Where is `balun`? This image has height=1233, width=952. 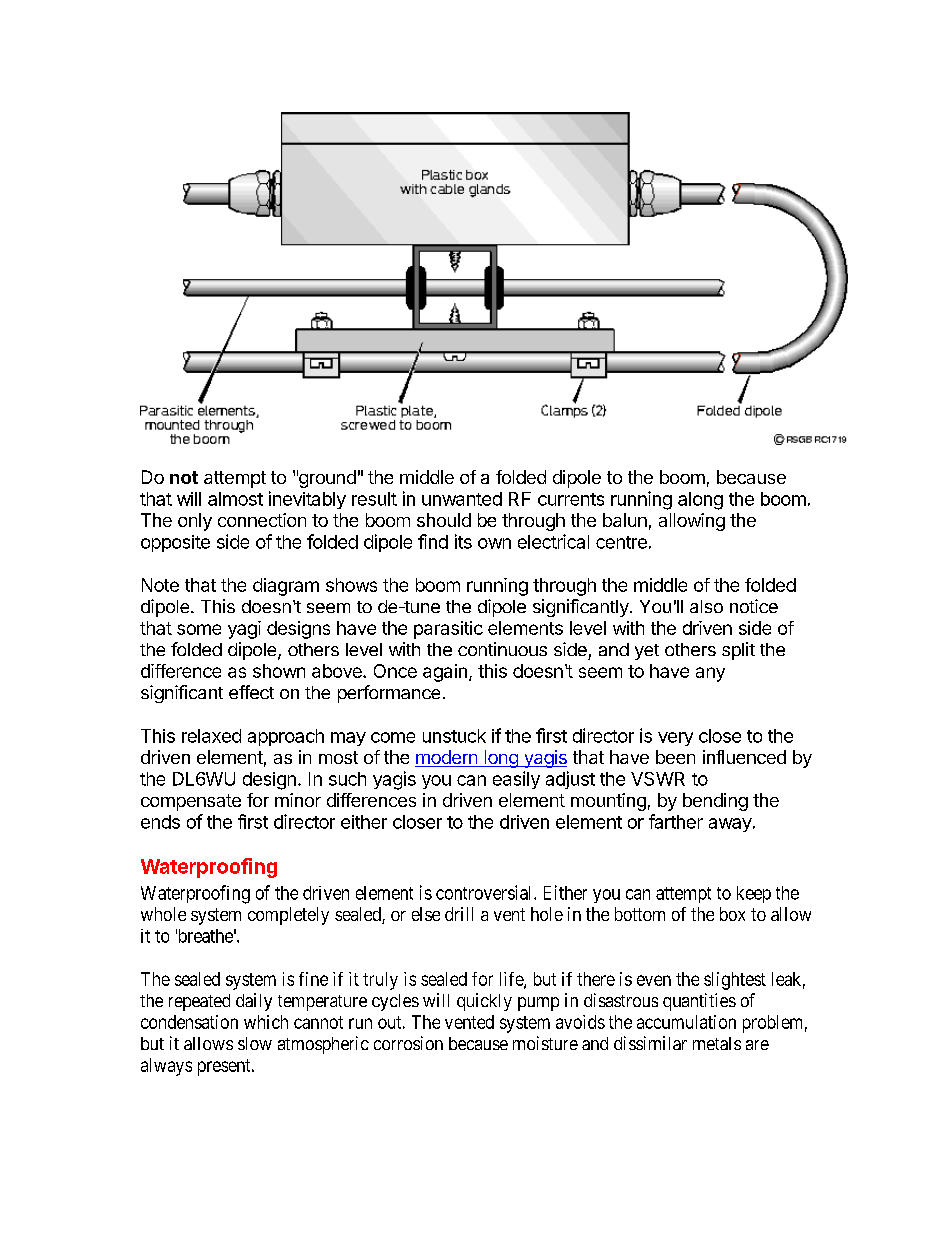 balun is located at coordinates (625, 520).
